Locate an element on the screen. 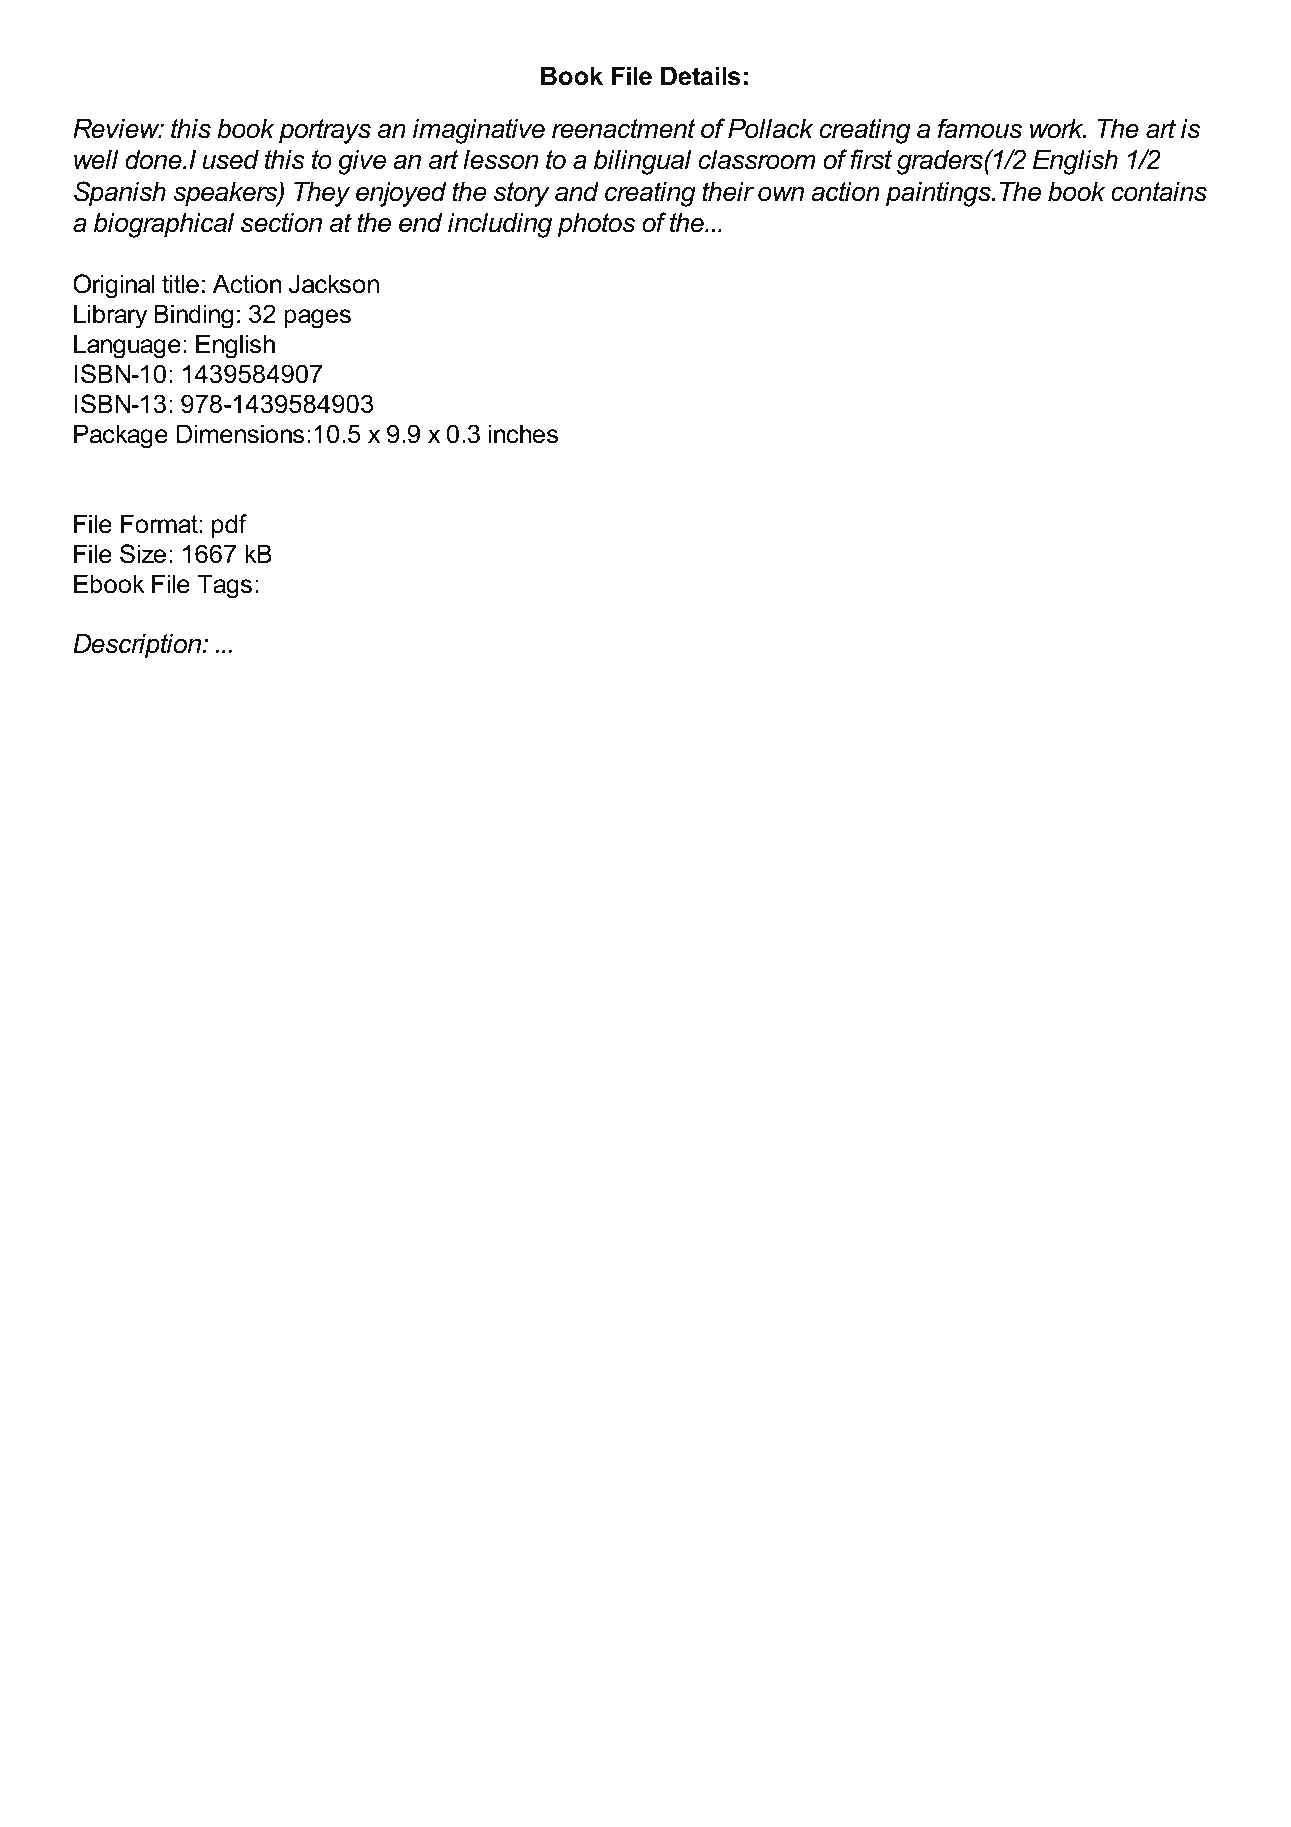  portrays is located at coordinates (325, 131).
